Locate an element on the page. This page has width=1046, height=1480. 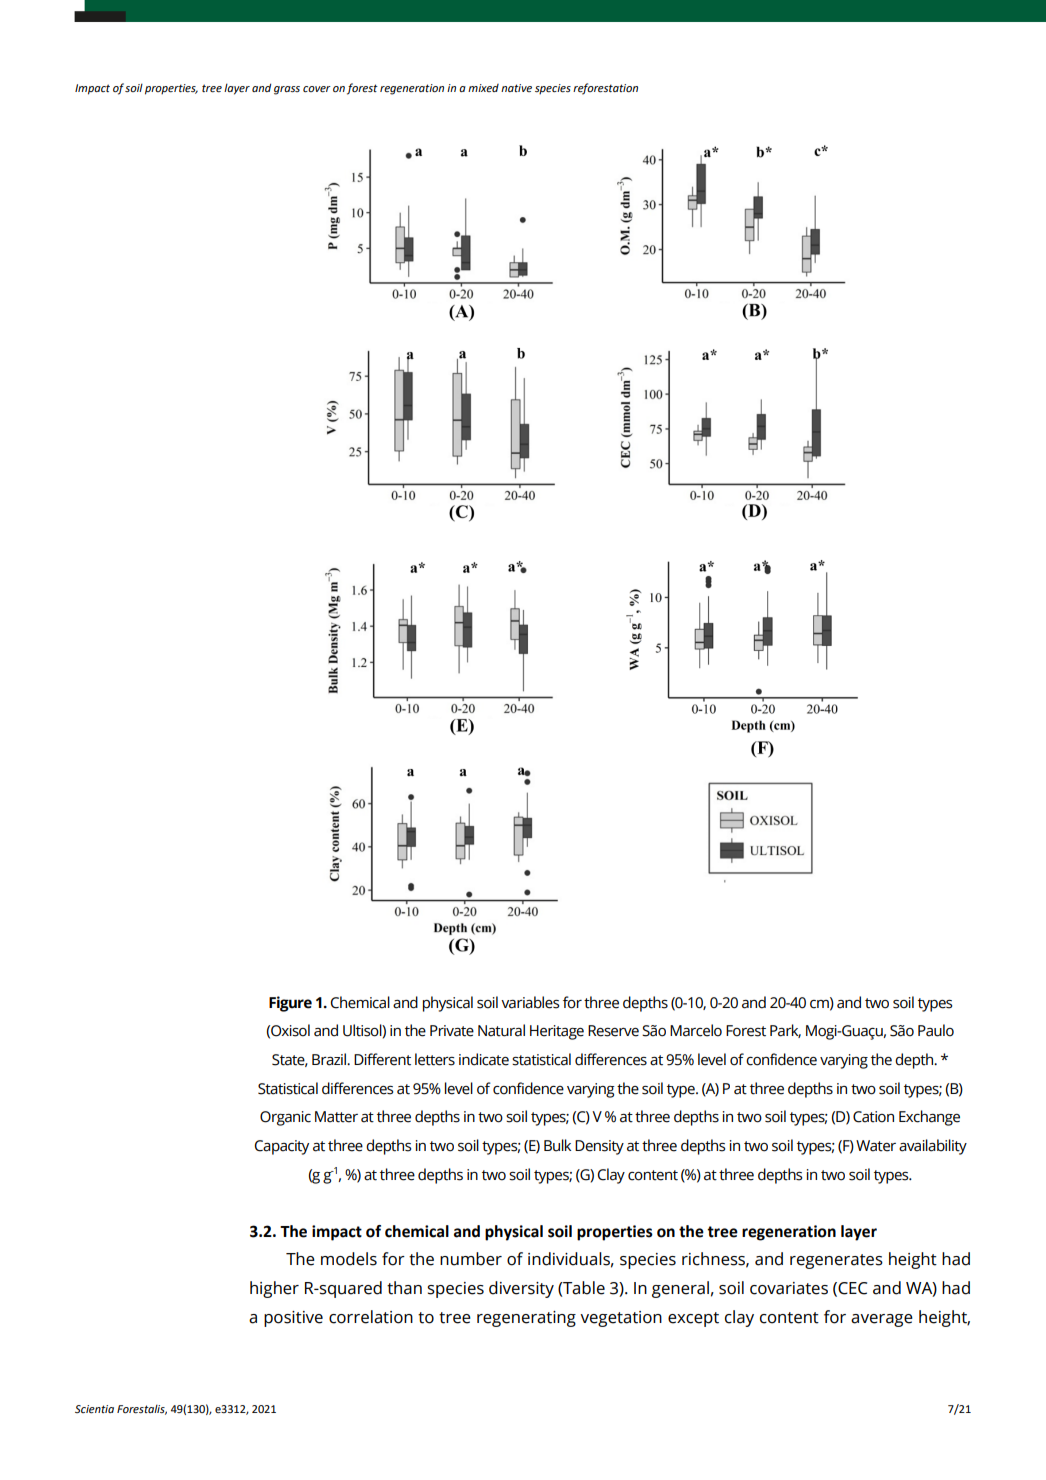
Marcelo is located at coordinates (696, 1030).
